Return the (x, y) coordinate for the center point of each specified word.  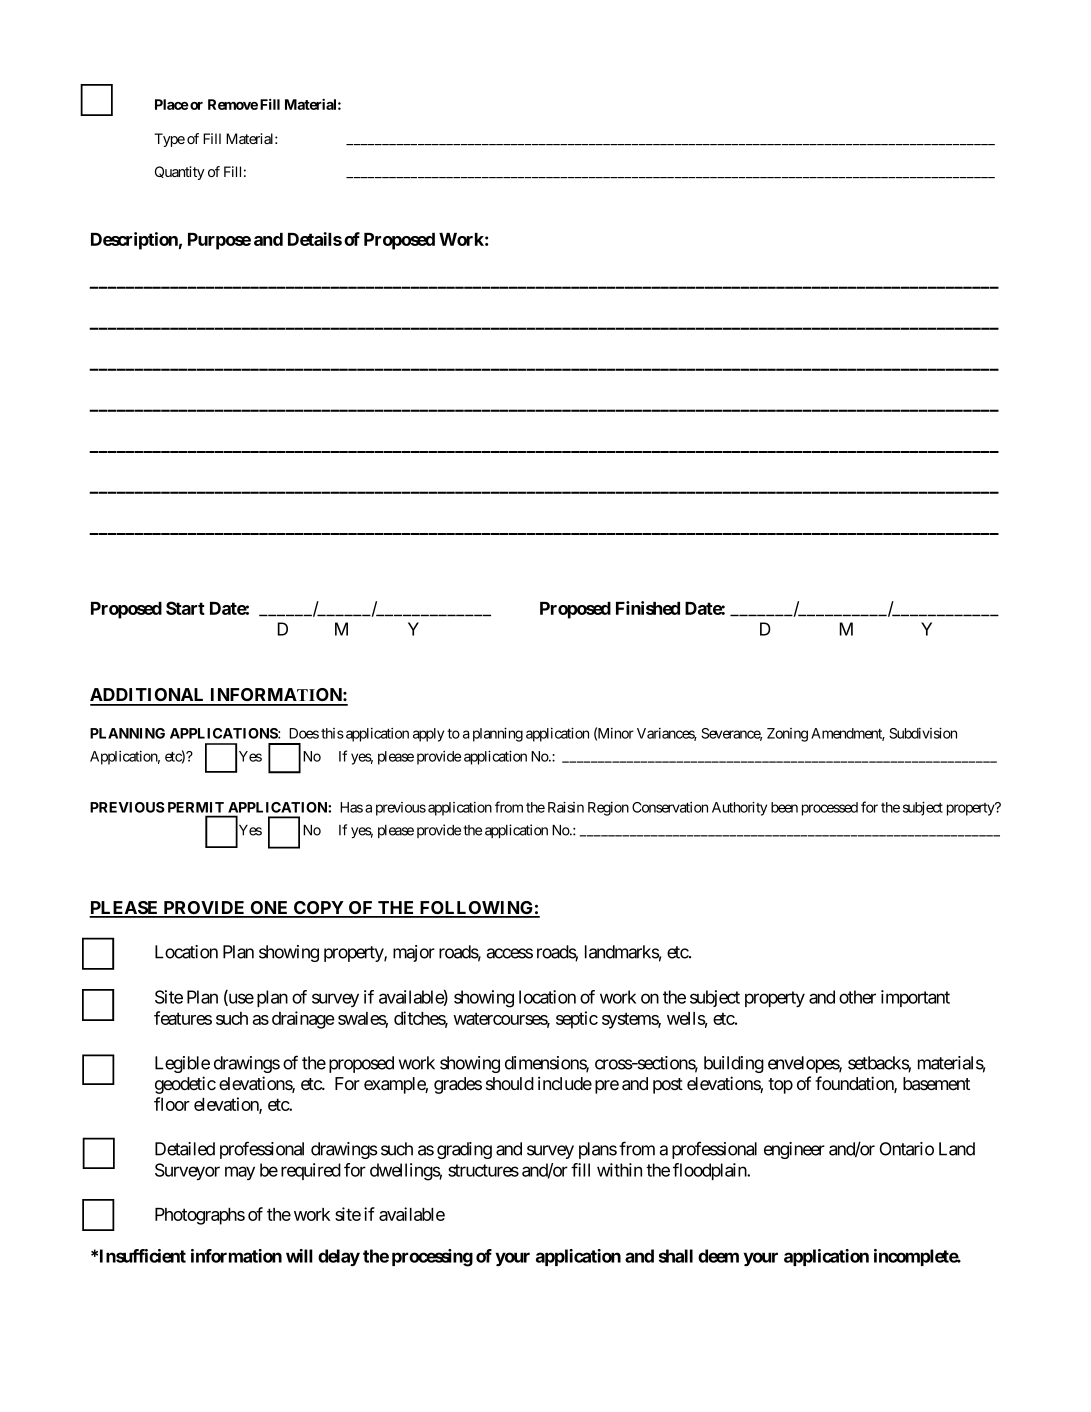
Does (304, 733)
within (619, 1170)
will (299, 1256)
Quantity (180, 173)
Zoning (787, 735)
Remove (233, 104)
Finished (648, 608)
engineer (794, 1150)
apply (428, 735)
